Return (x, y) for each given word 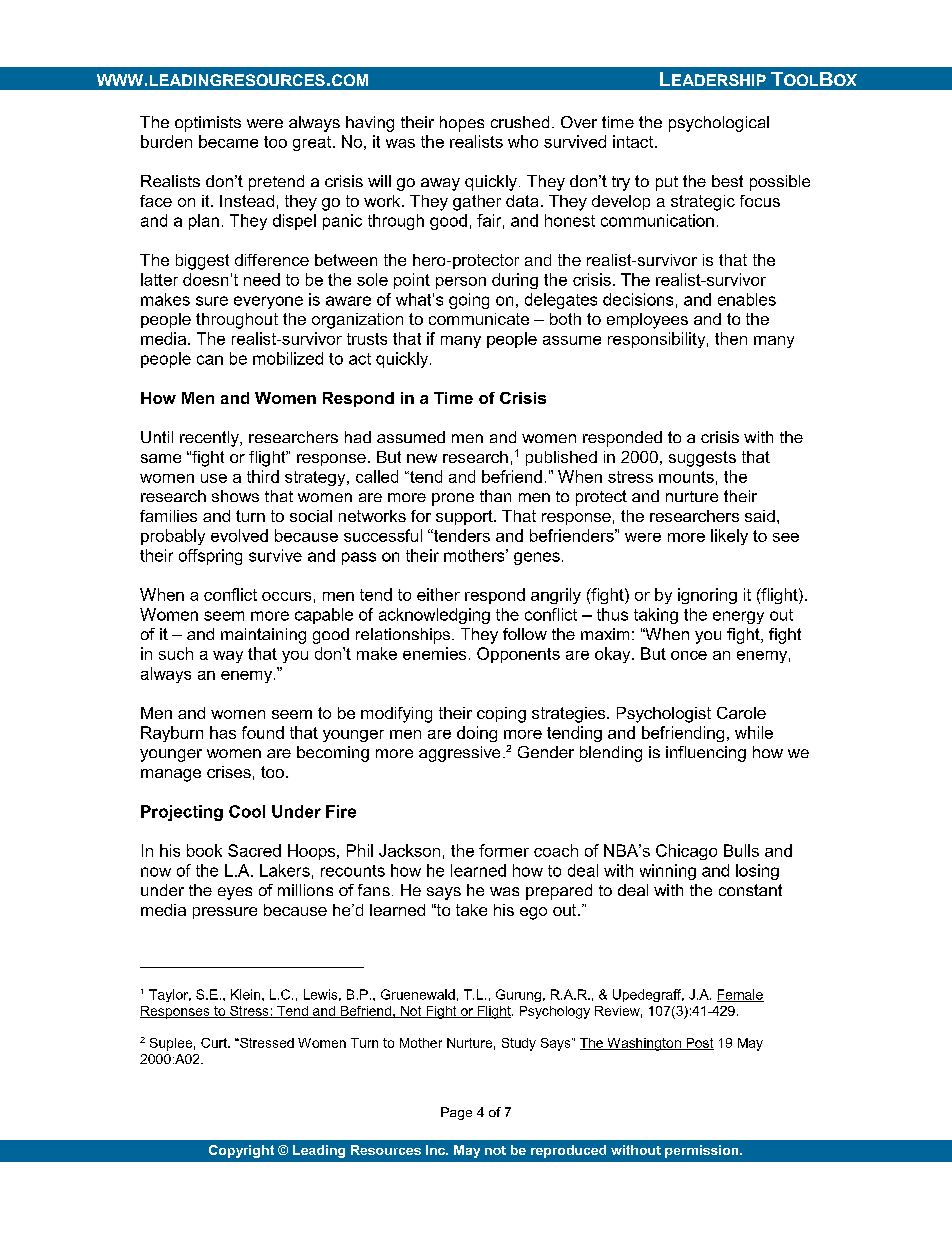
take (471, 910)
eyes (235, 893)
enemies (434, 653)
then (731, 338)
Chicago (686, 852)
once (689, 655)
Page (456, 1113)
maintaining (263, 636)
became (228, 141)
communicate (479, 319)
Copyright (241, 1151)
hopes (462, 124)
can (210, 360)
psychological (719, 124)
